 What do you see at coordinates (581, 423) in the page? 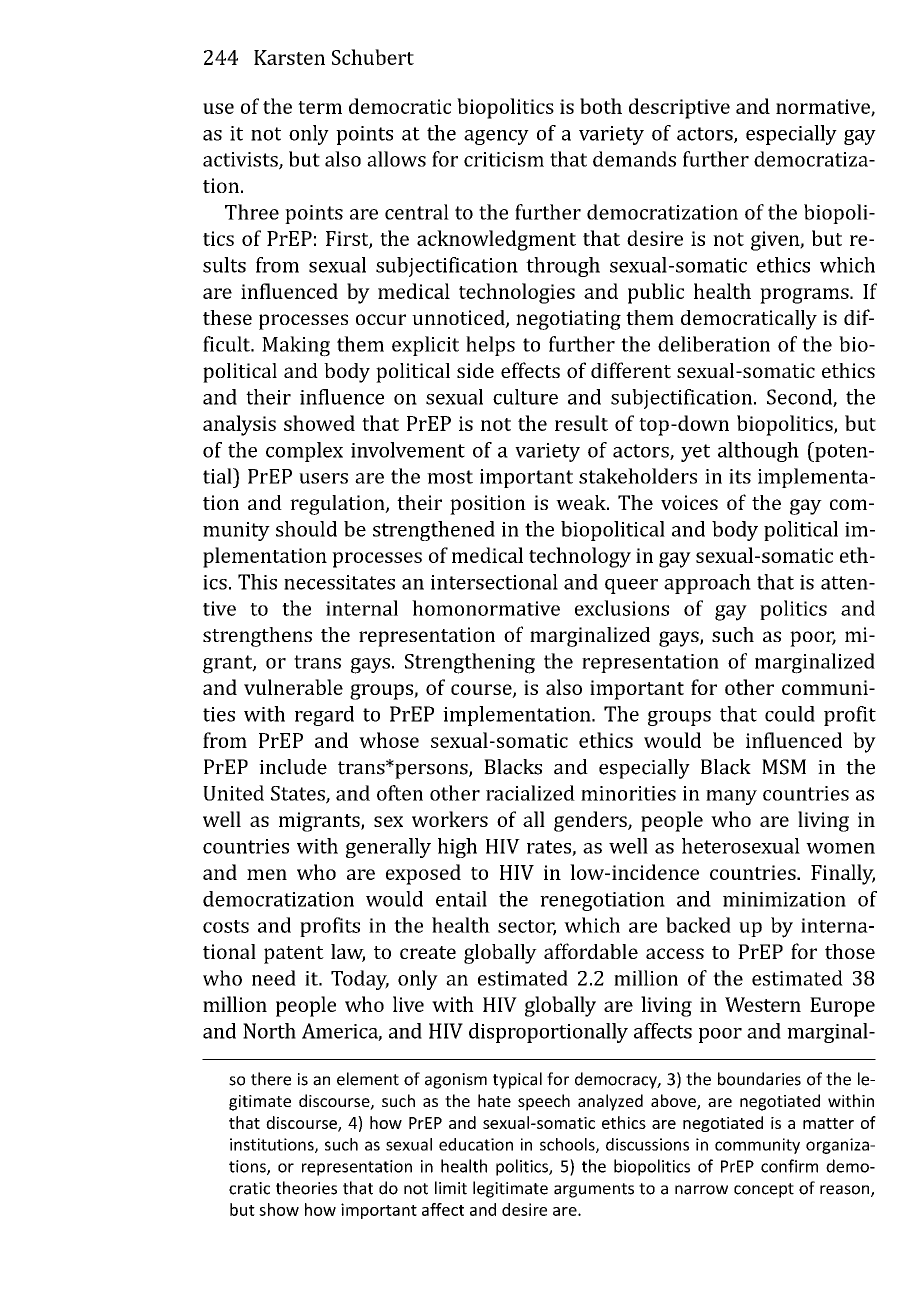
I see `result` at bounding box center [581, 423].
